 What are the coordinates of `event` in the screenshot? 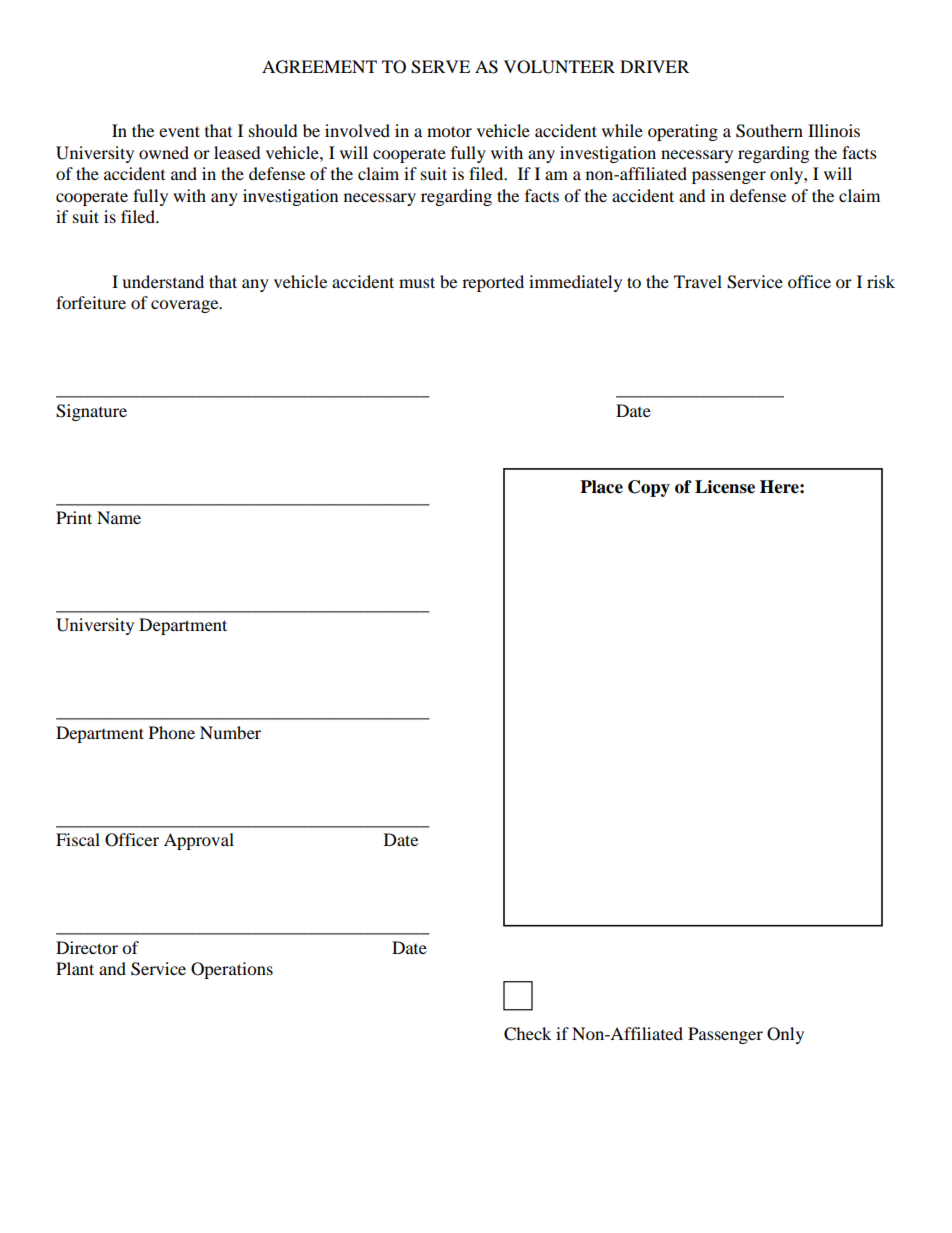 It's located at (179, 131).
